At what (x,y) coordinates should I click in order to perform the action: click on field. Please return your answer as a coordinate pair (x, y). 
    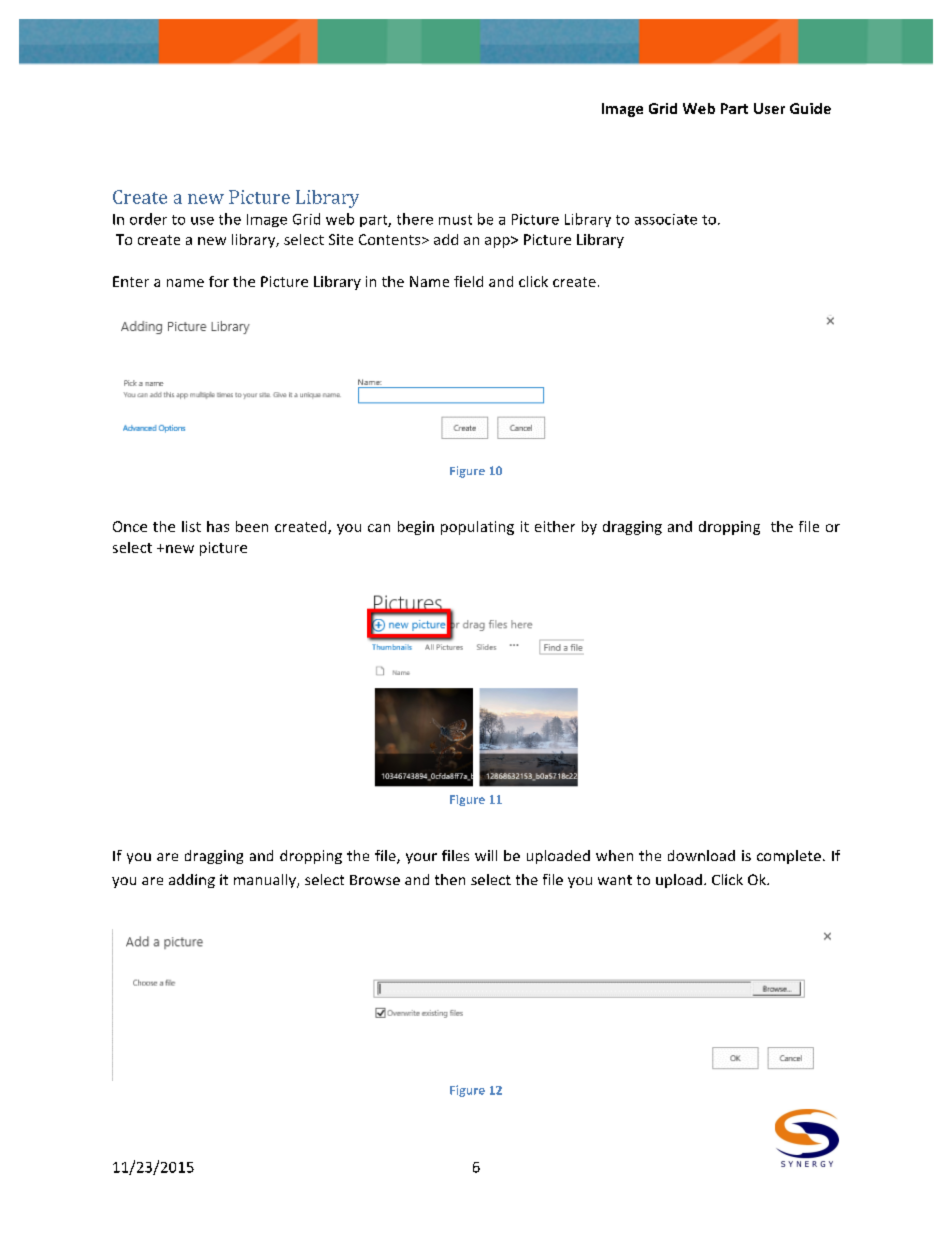
    Looking at the image, I should click on (468, 281).
